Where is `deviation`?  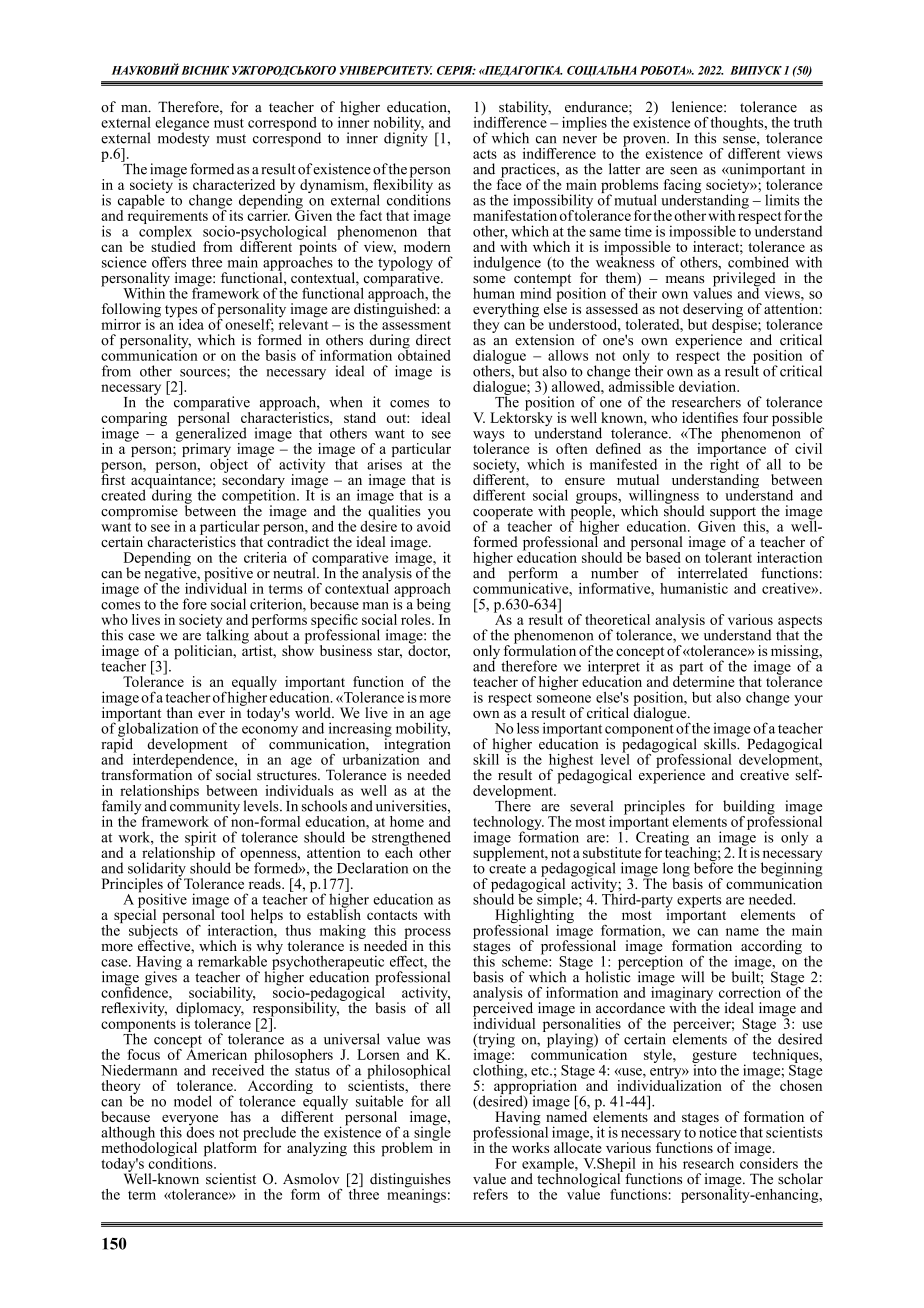
deviation is located at coordinates (709, 386).
